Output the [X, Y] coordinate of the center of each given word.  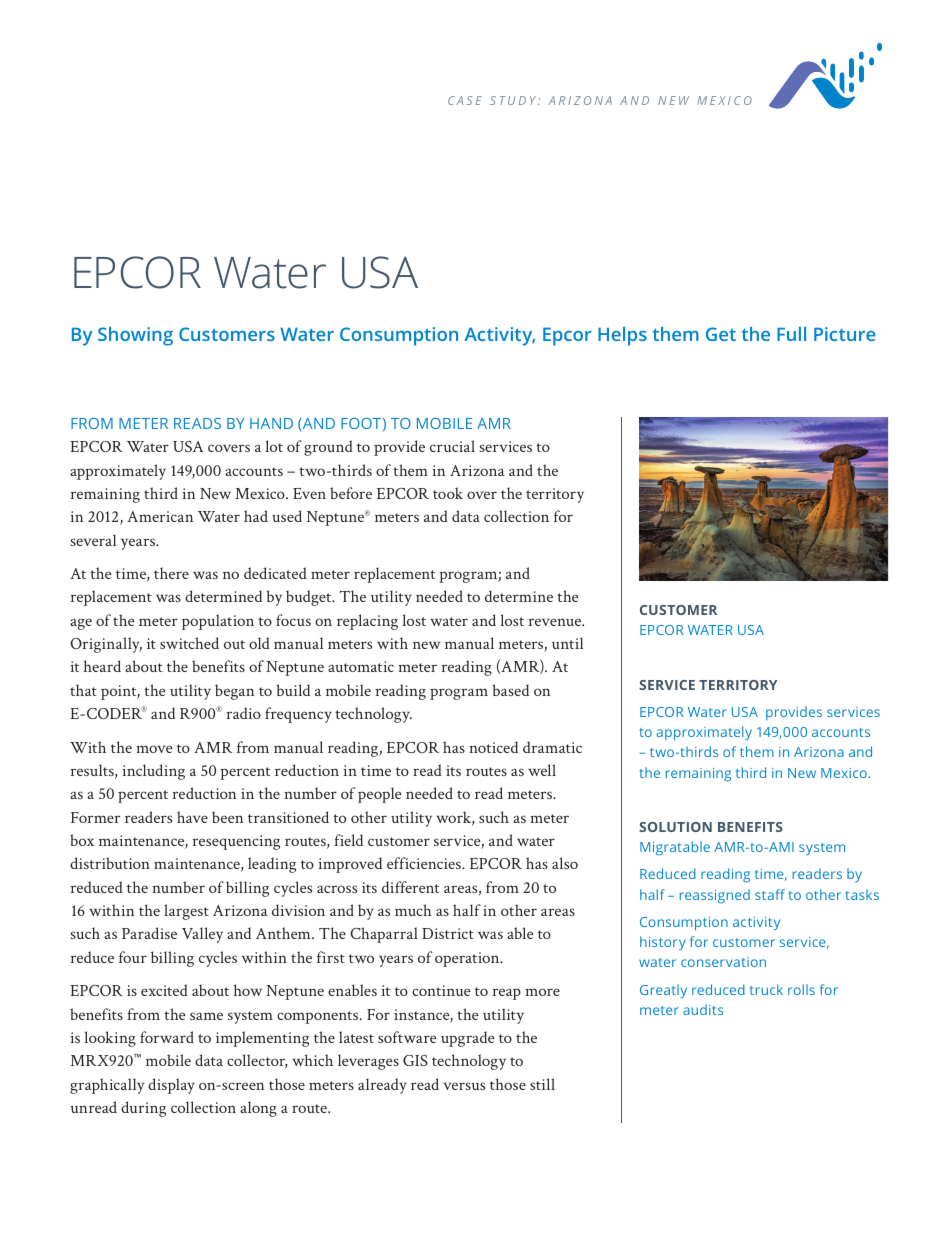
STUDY [514, 100]
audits [703, 1009]
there [171, 573]
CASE [465, 100]
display [171, 1086]
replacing [367, 622]
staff [770, 894]
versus [464, 1086]
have [192, 817]
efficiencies [425, 863]
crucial [452, 446]
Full [791, 334]
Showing [135, 336]
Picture [845, 334]
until [567, 643]
